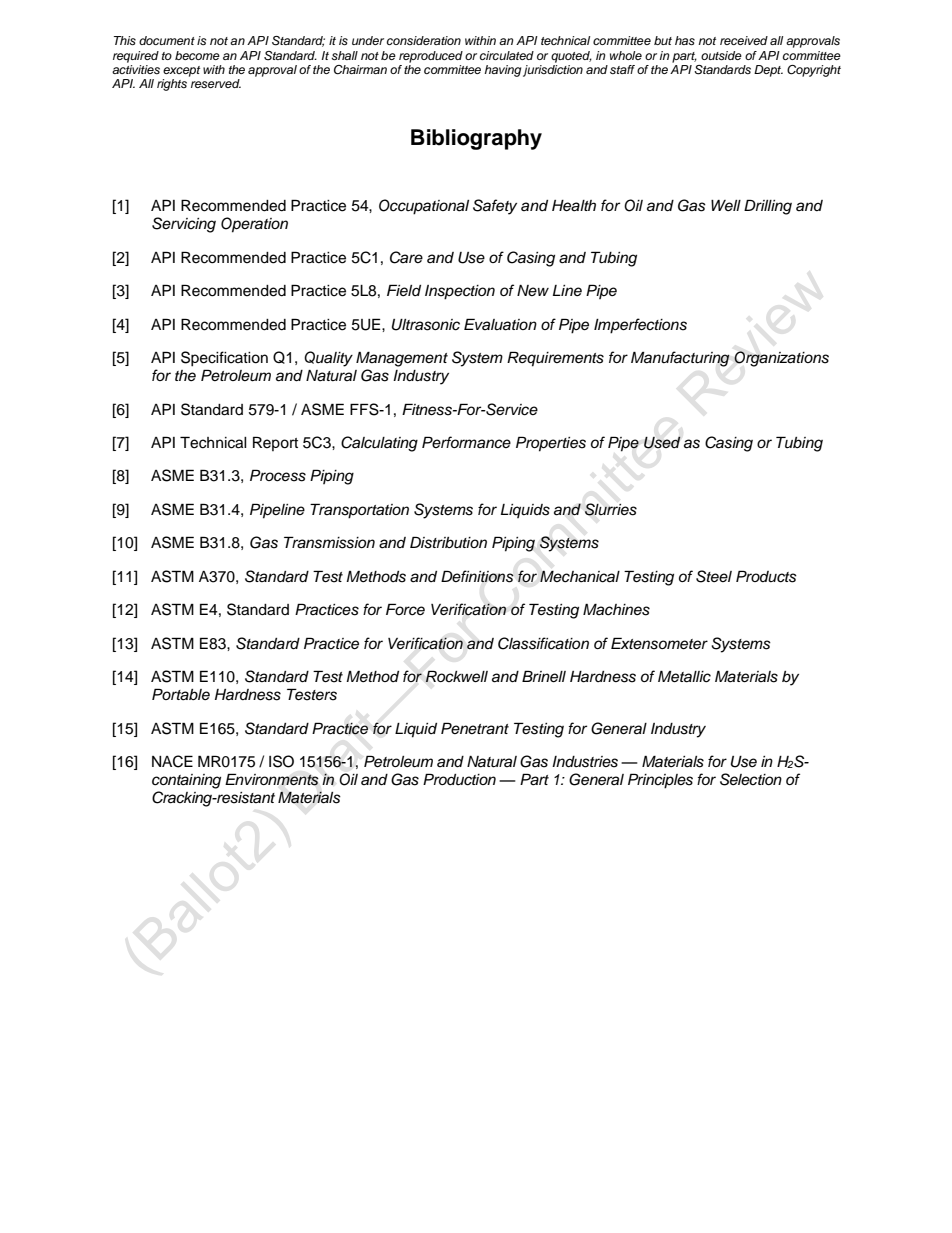 Image resolution: width=952 pixels, height=1233 pixels. Describe the element at coordinates (721, 55) in the screenshot. I see `outside` at that location.
